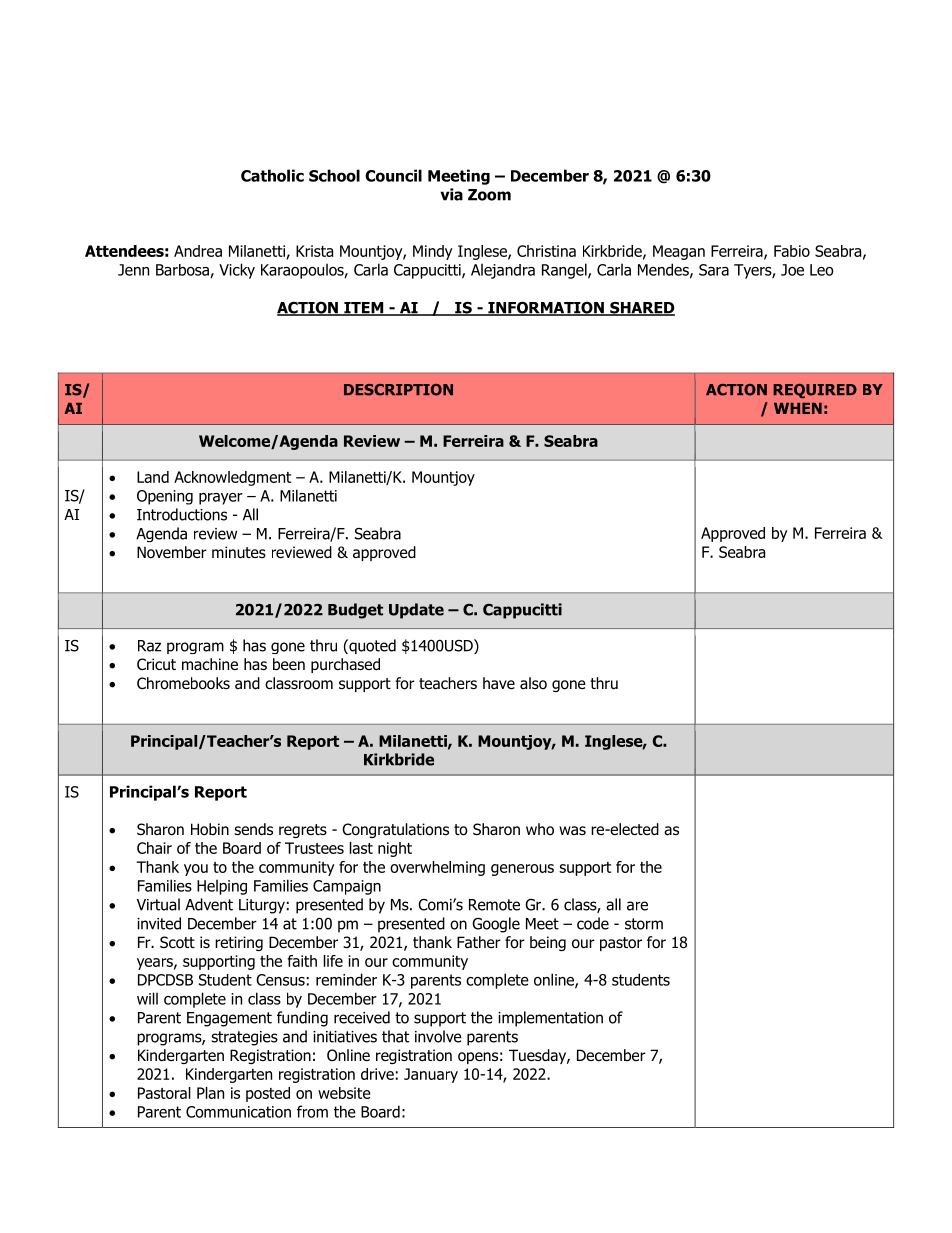 The image size is (952, 1233). Describe the element at coordinates (272, 175) in the screenshot. I see `Catholic` at that location.
